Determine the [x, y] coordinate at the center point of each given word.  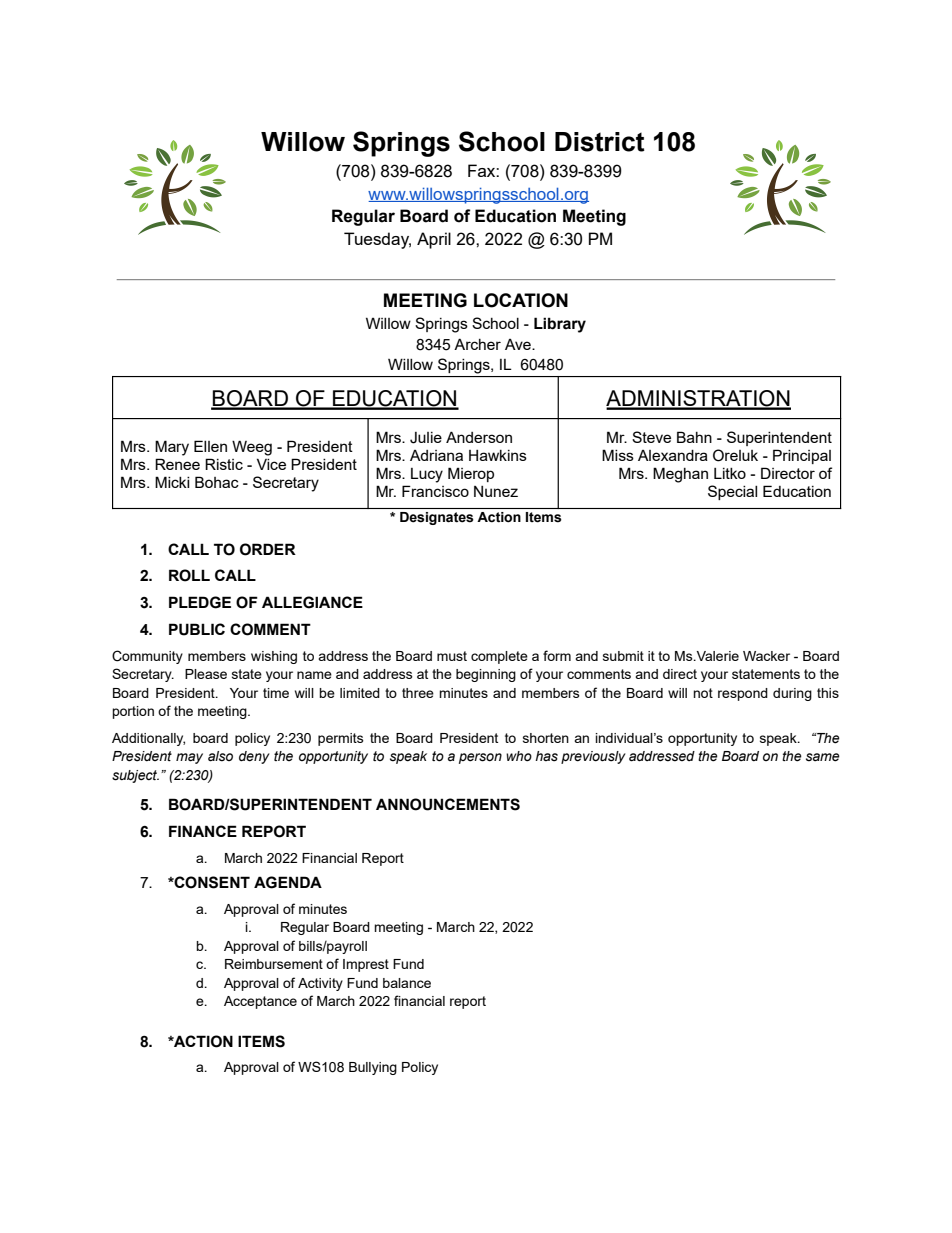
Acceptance [260, 1002]
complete [499, 657]
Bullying [373, 1068]
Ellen [210, 446]
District [600, 142]
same [823, 757]
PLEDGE [200, 602]
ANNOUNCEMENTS [448, 804]
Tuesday [377, 240]
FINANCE [203, 831]
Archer [477, 344]
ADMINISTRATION [698, 399]
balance [407, 983]
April [434, 240]
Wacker [766, 656]
